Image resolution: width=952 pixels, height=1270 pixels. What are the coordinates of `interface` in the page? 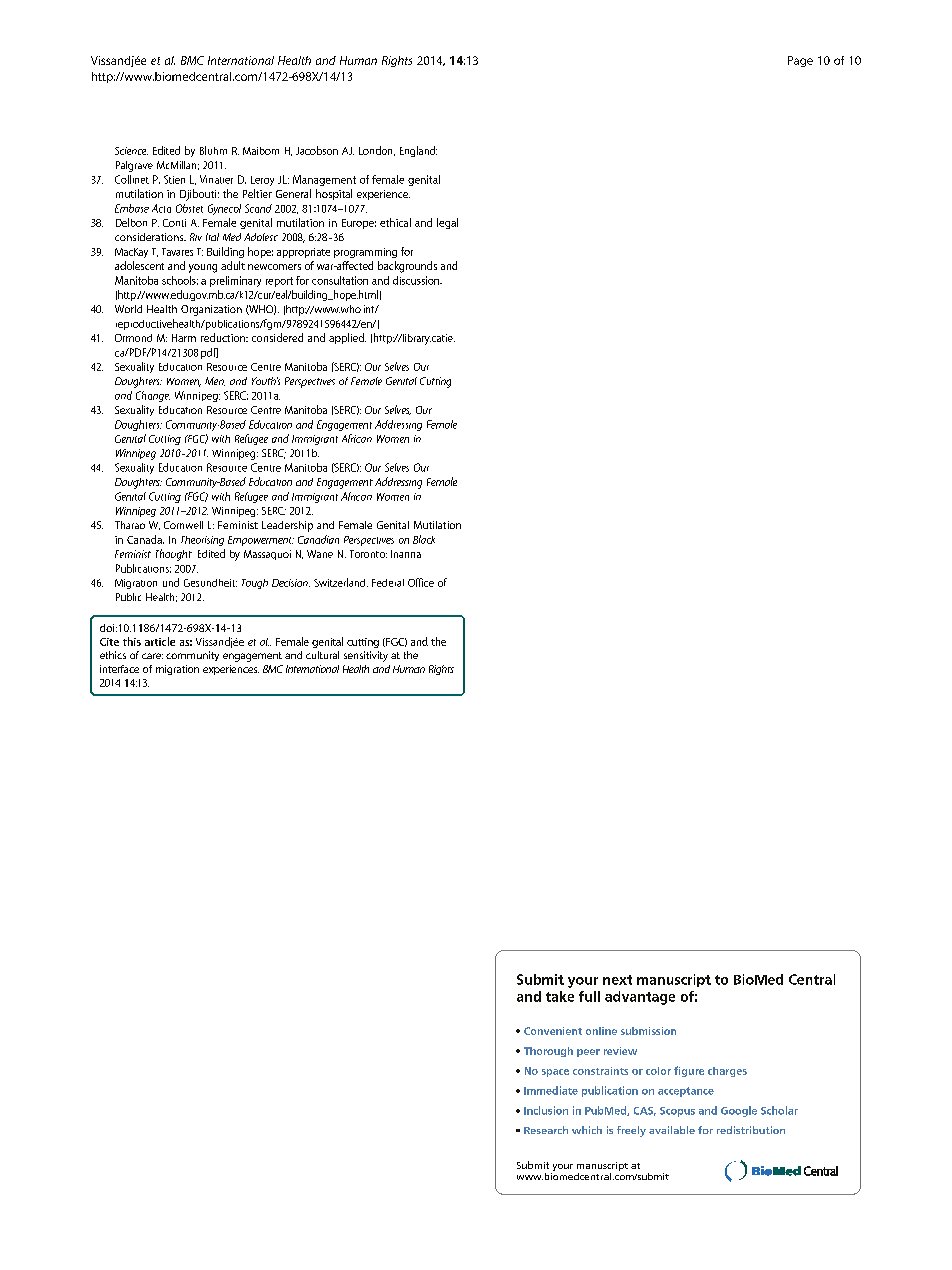 It's located at (119, 669).
